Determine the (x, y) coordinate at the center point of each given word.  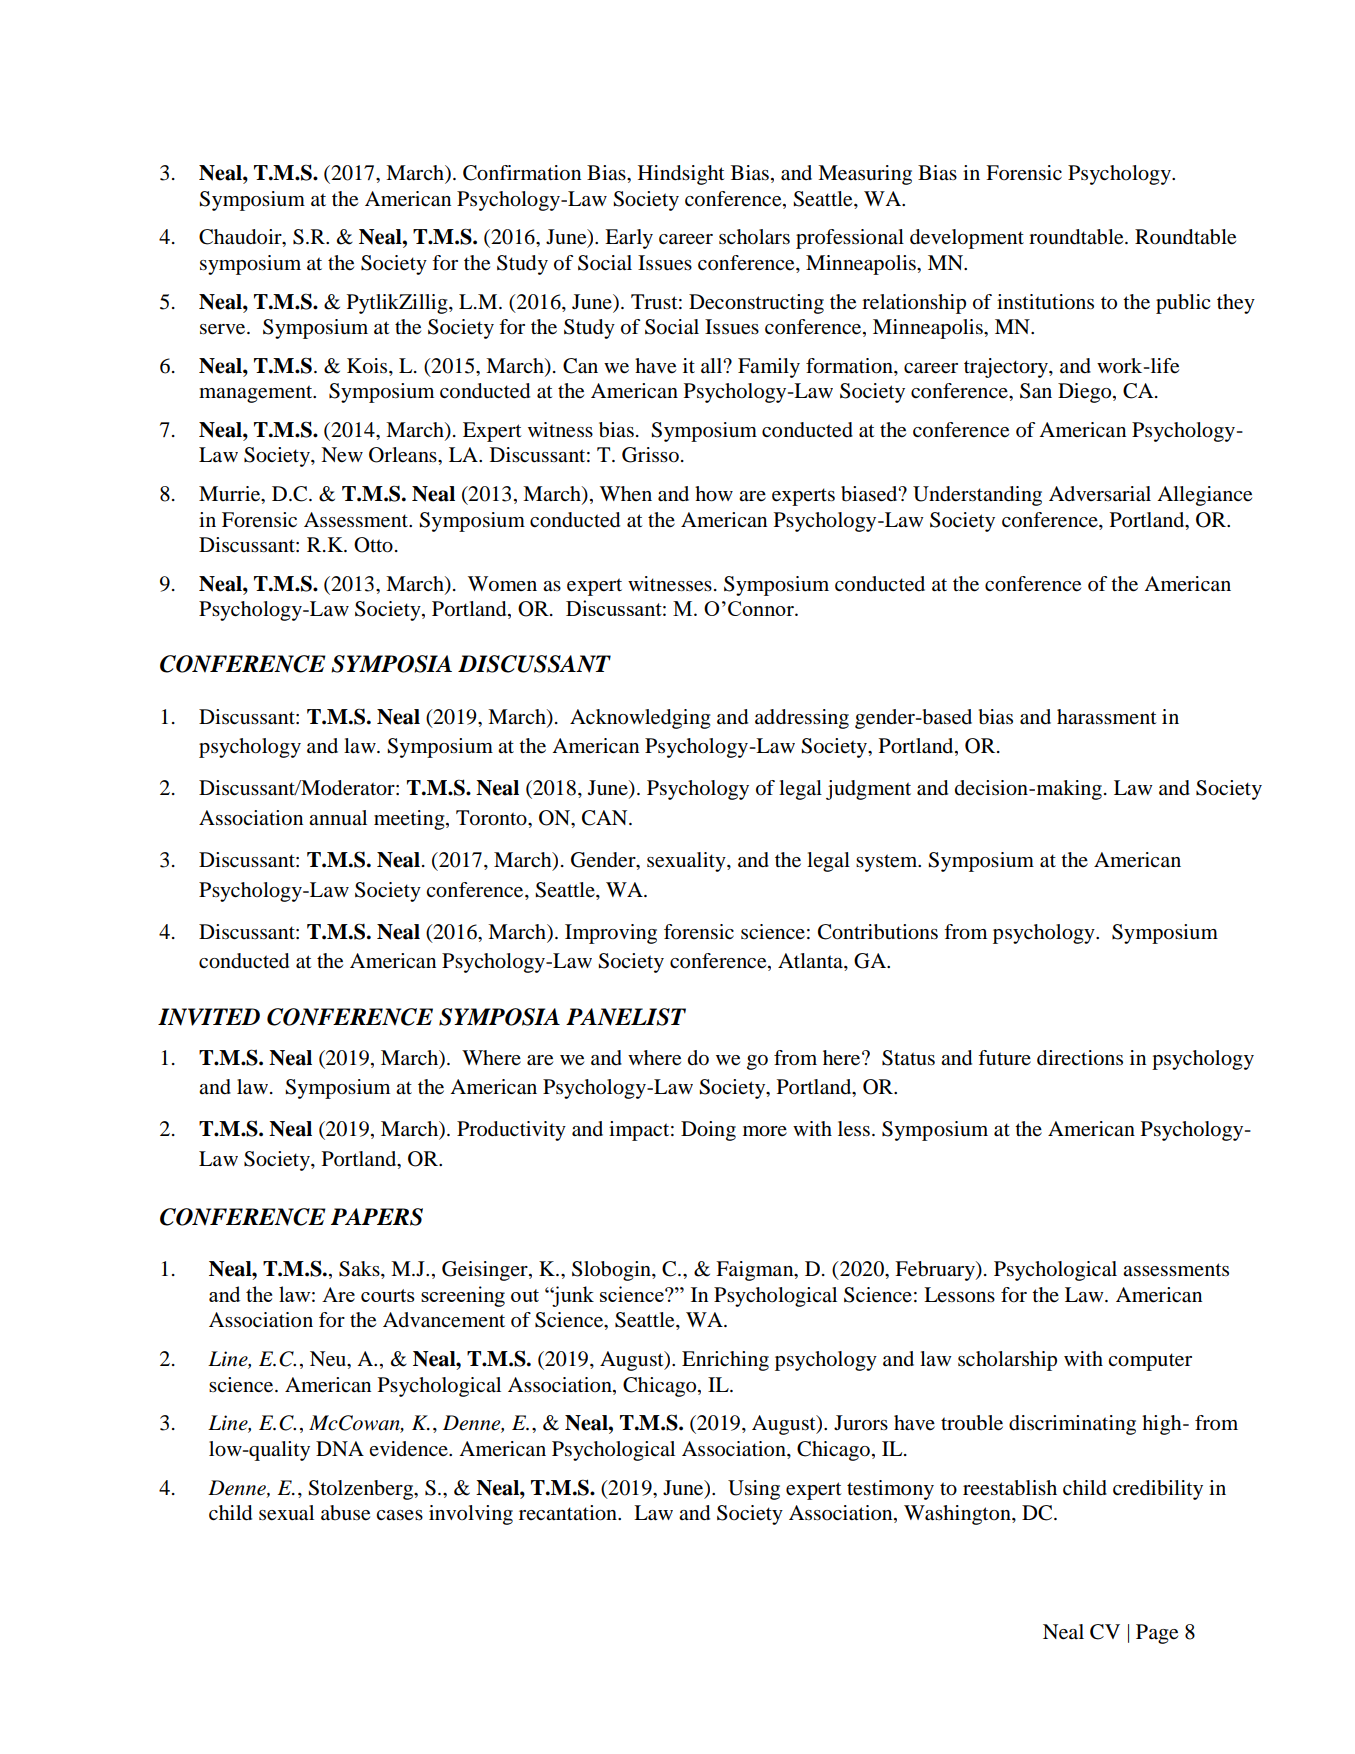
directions (1080, 1058)
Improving (611, 934)
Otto (373, 545)
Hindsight (681, 175)
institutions (1045, 302)
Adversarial (1100, 494)
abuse (345, 1513)
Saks (360, 1270)
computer (1150, 1362)
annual (338, 818)
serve (224, 329)
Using (754, 1490)
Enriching (725, 1361)
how (714, 494)
